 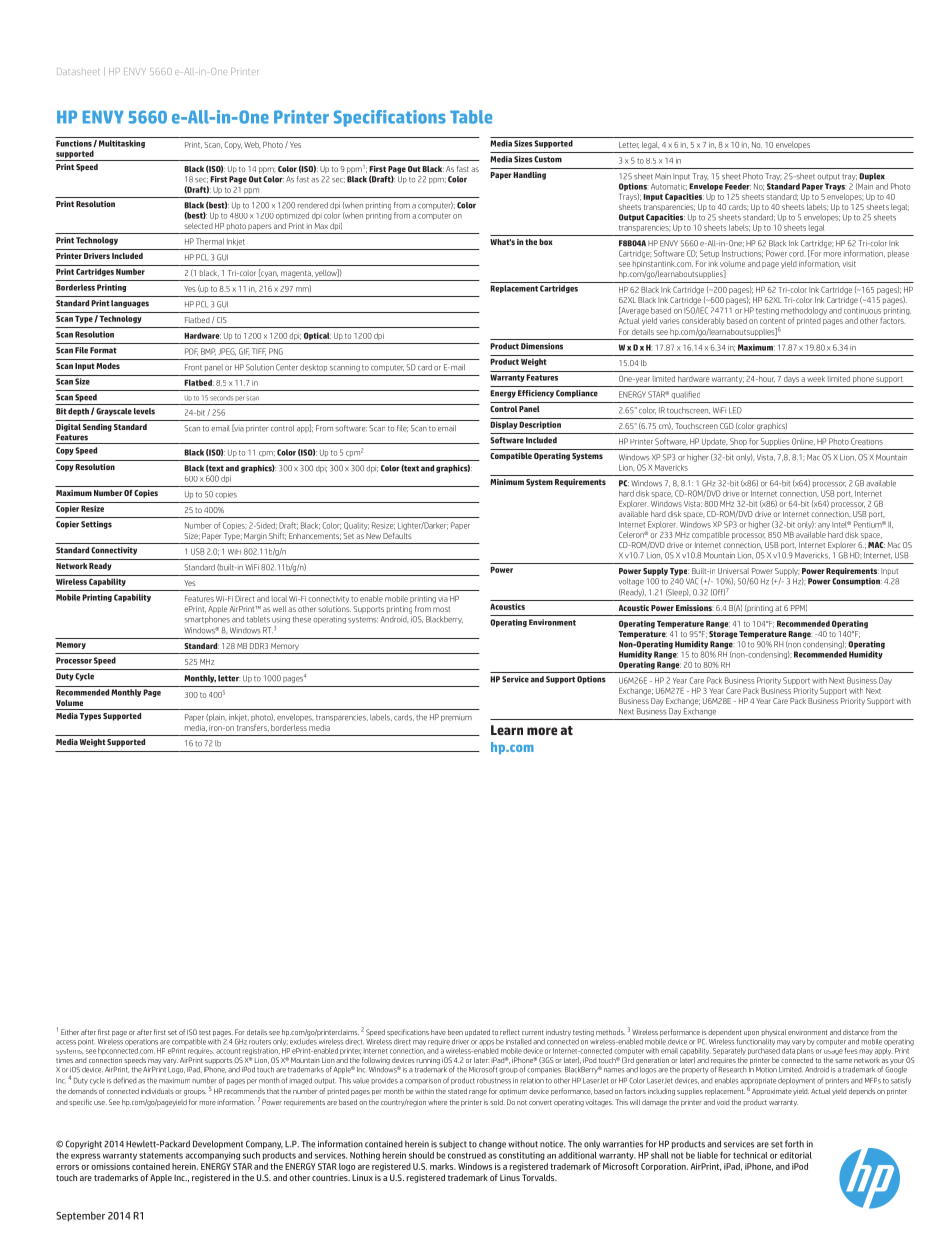 What do you see at coordinates (529, 176) in the document?
I see `Handling` at bounding box center [529, 176].
